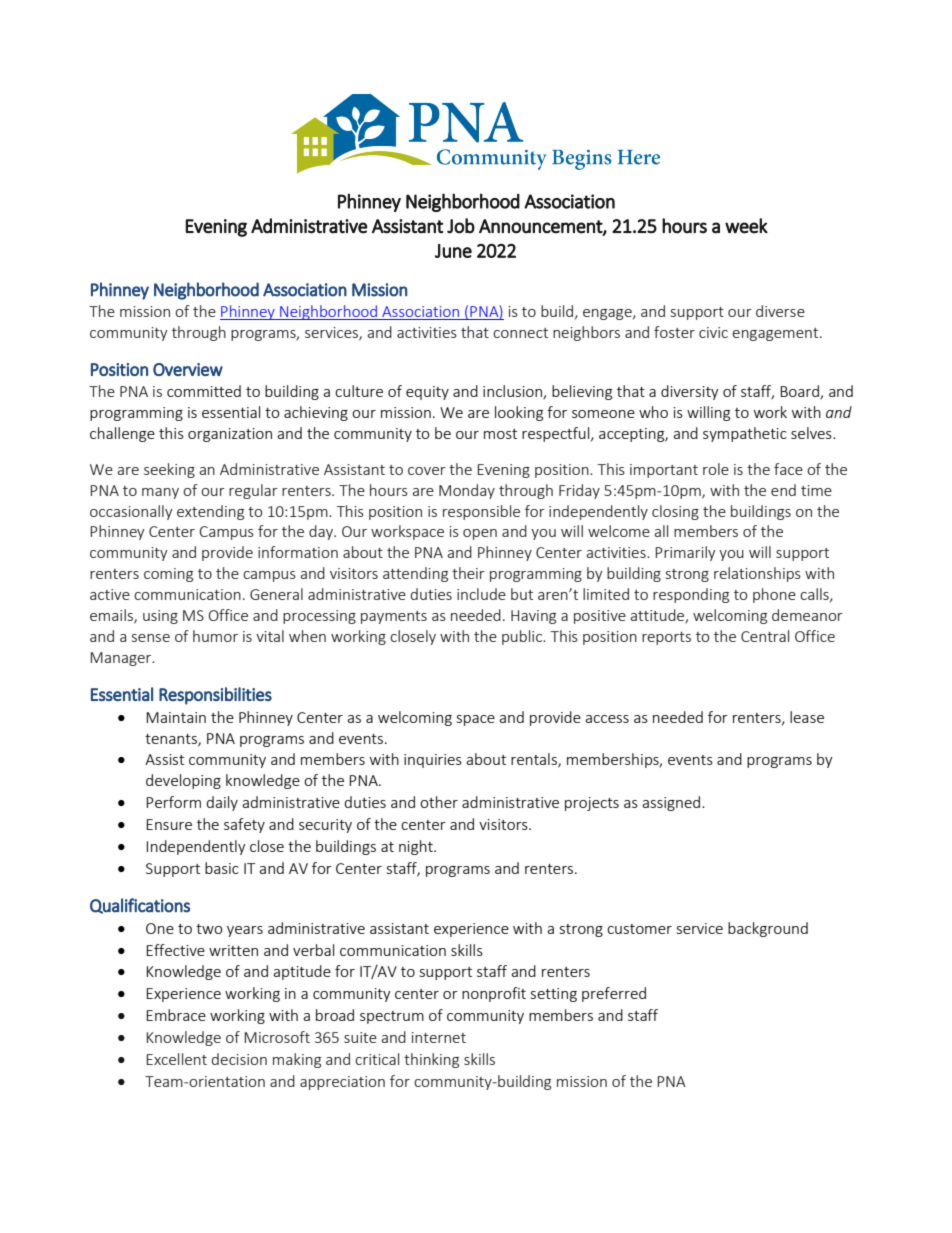  Describe the element at coordinates (671, 803) in the page. I see `assigned` at that location.
